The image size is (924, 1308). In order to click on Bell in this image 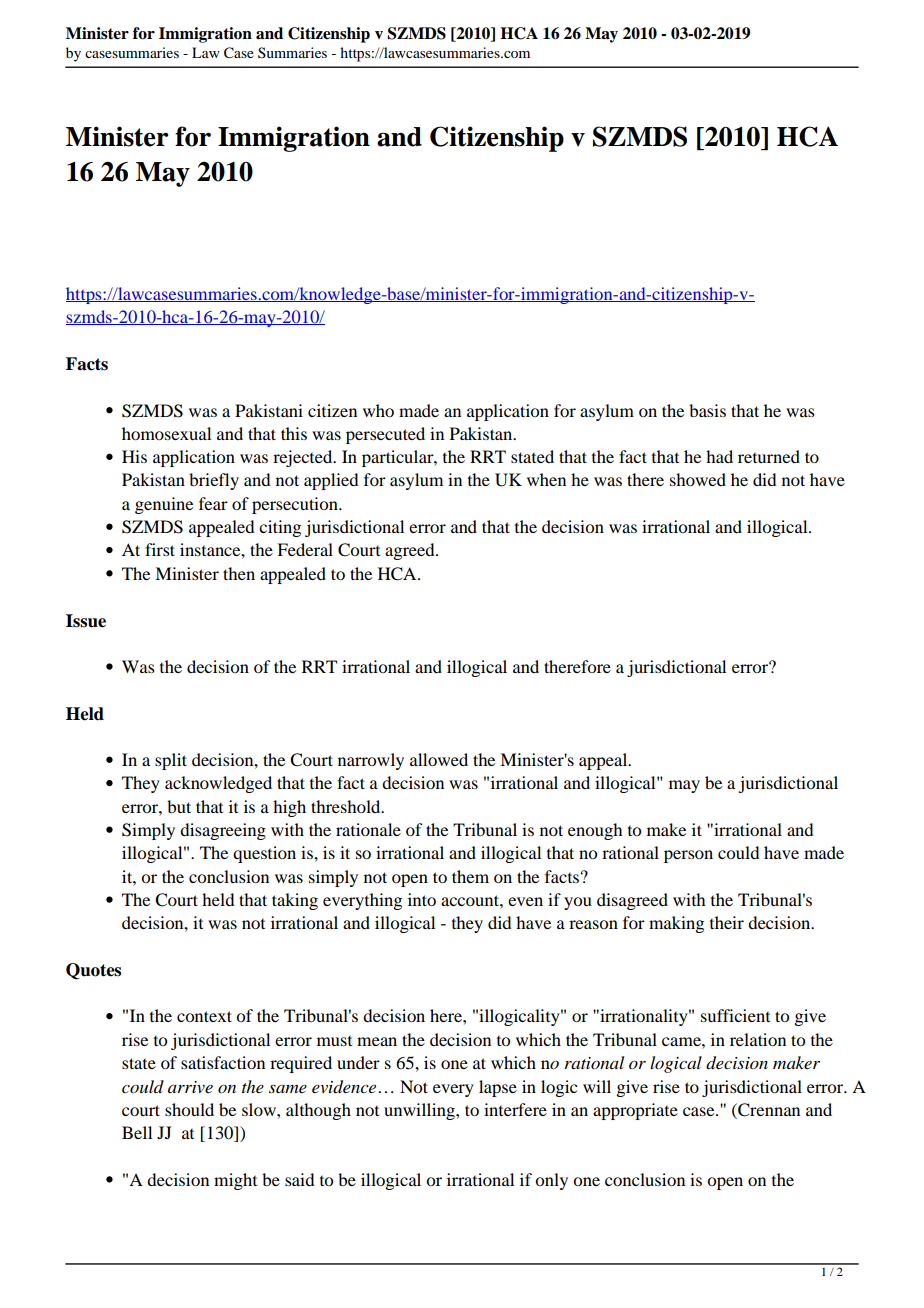, I will do `click(137, 1132)`.
